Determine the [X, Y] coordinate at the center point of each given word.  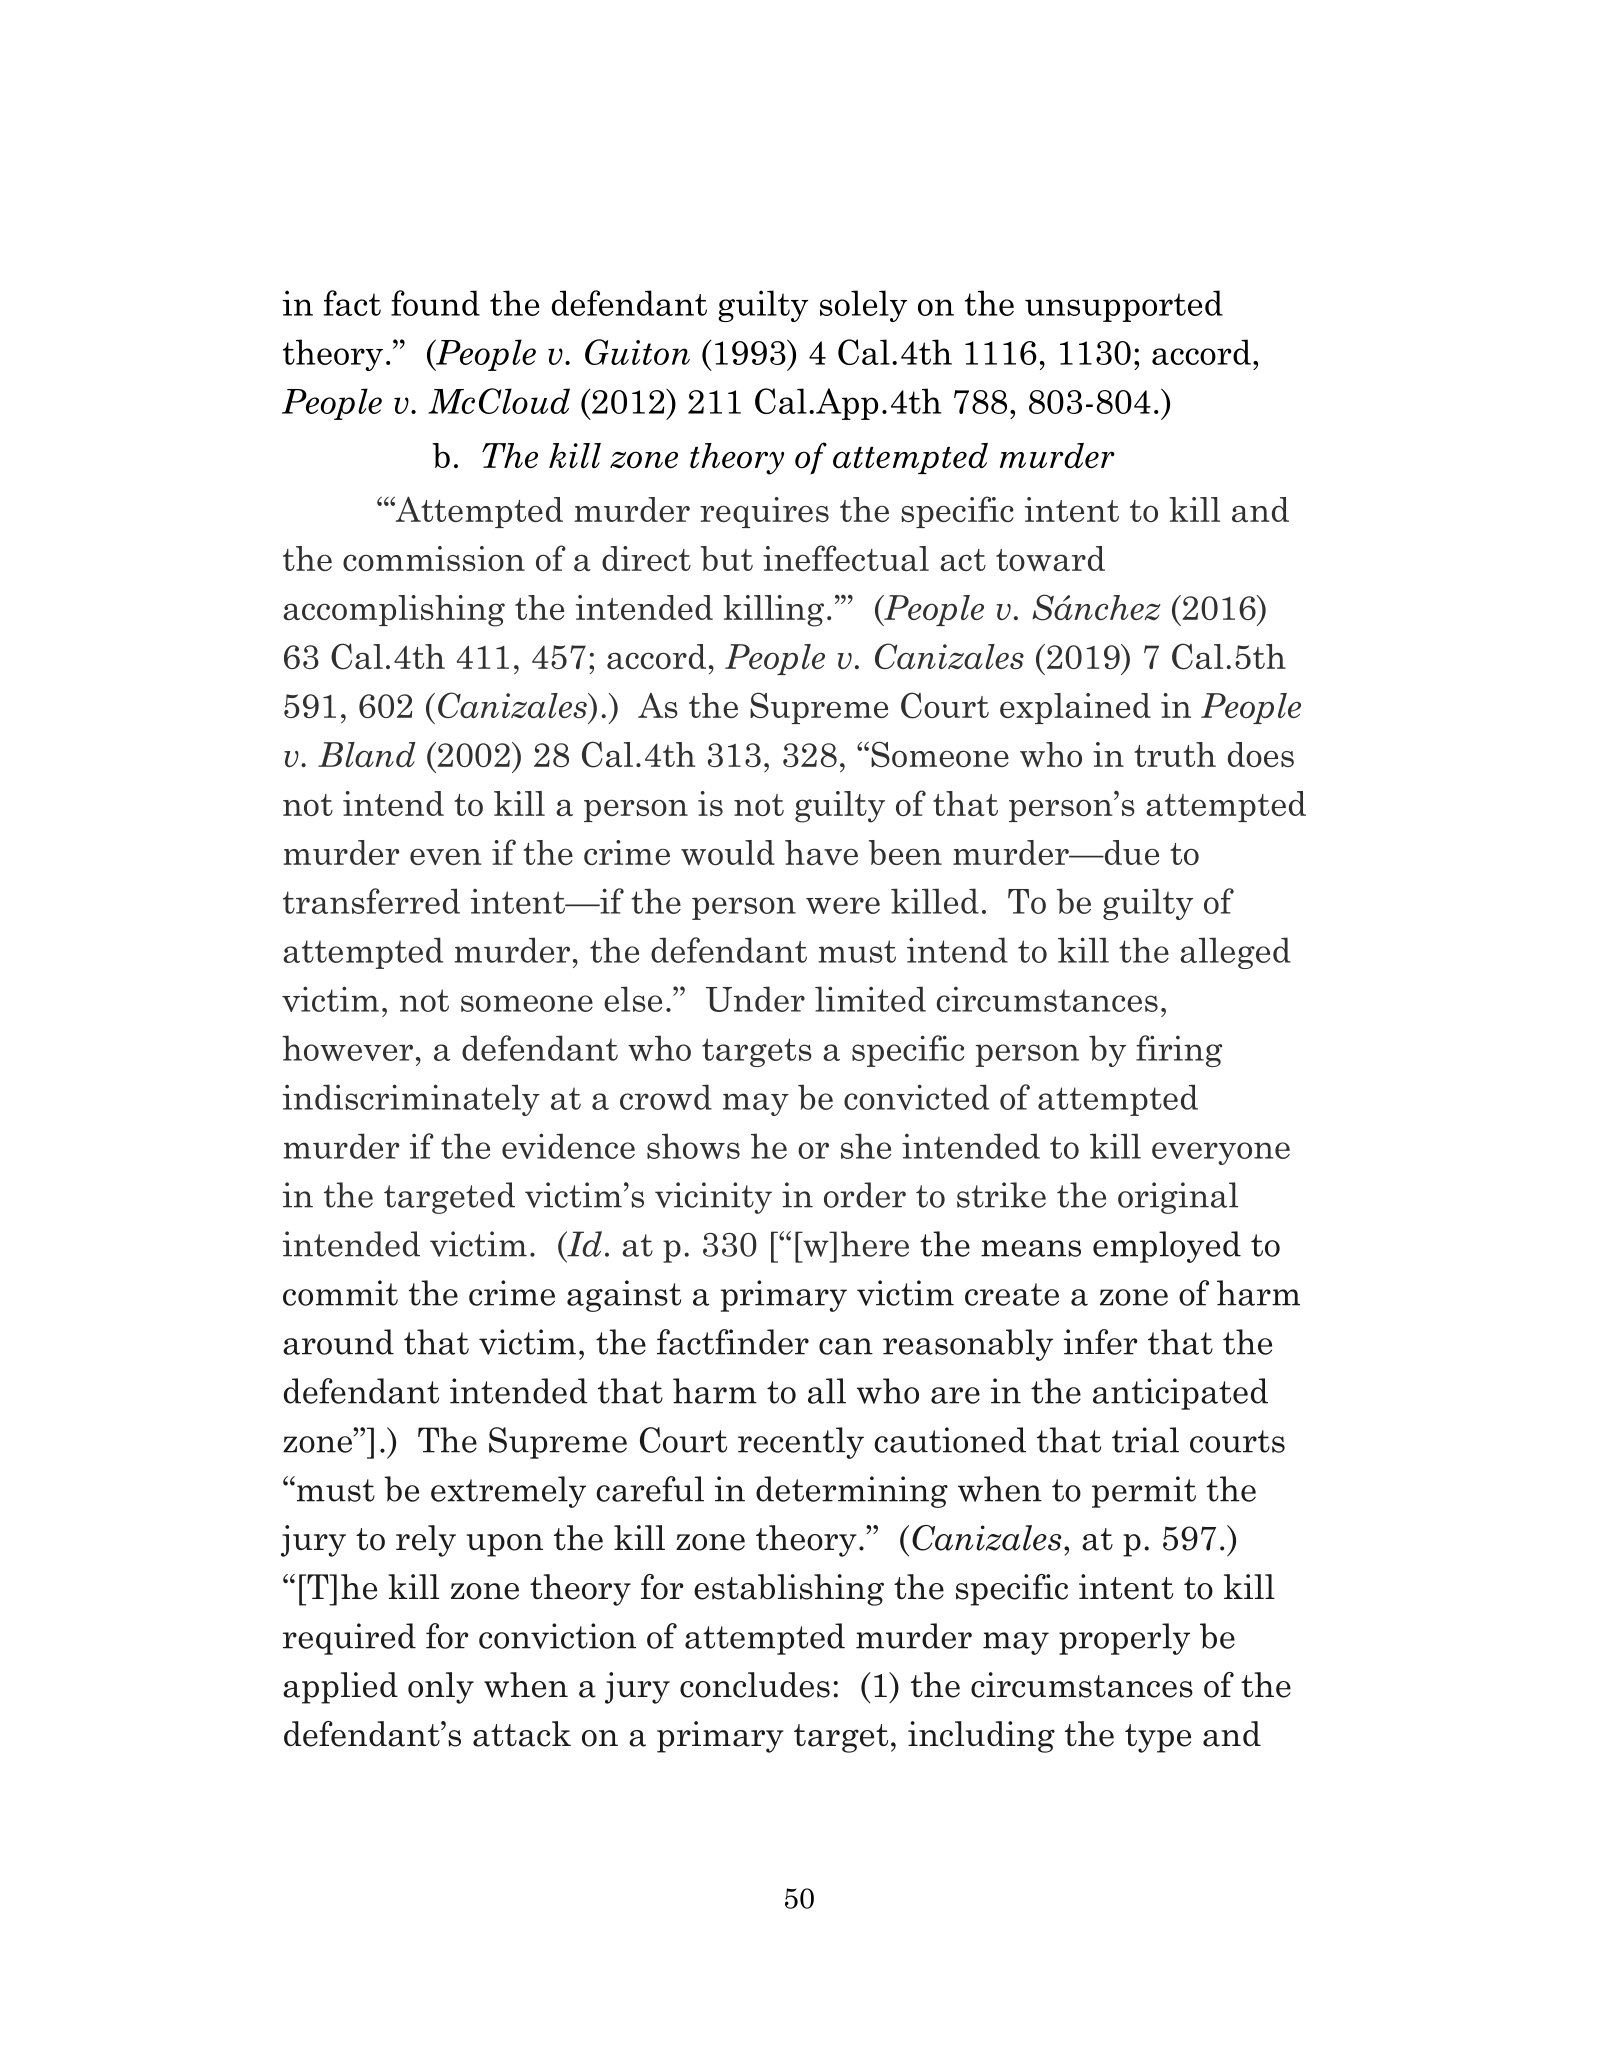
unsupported [1124, 306]
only [441, 1688]
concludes [755, 1685]
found [435, 303]
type [1158, 1738]
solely [863, 306]
